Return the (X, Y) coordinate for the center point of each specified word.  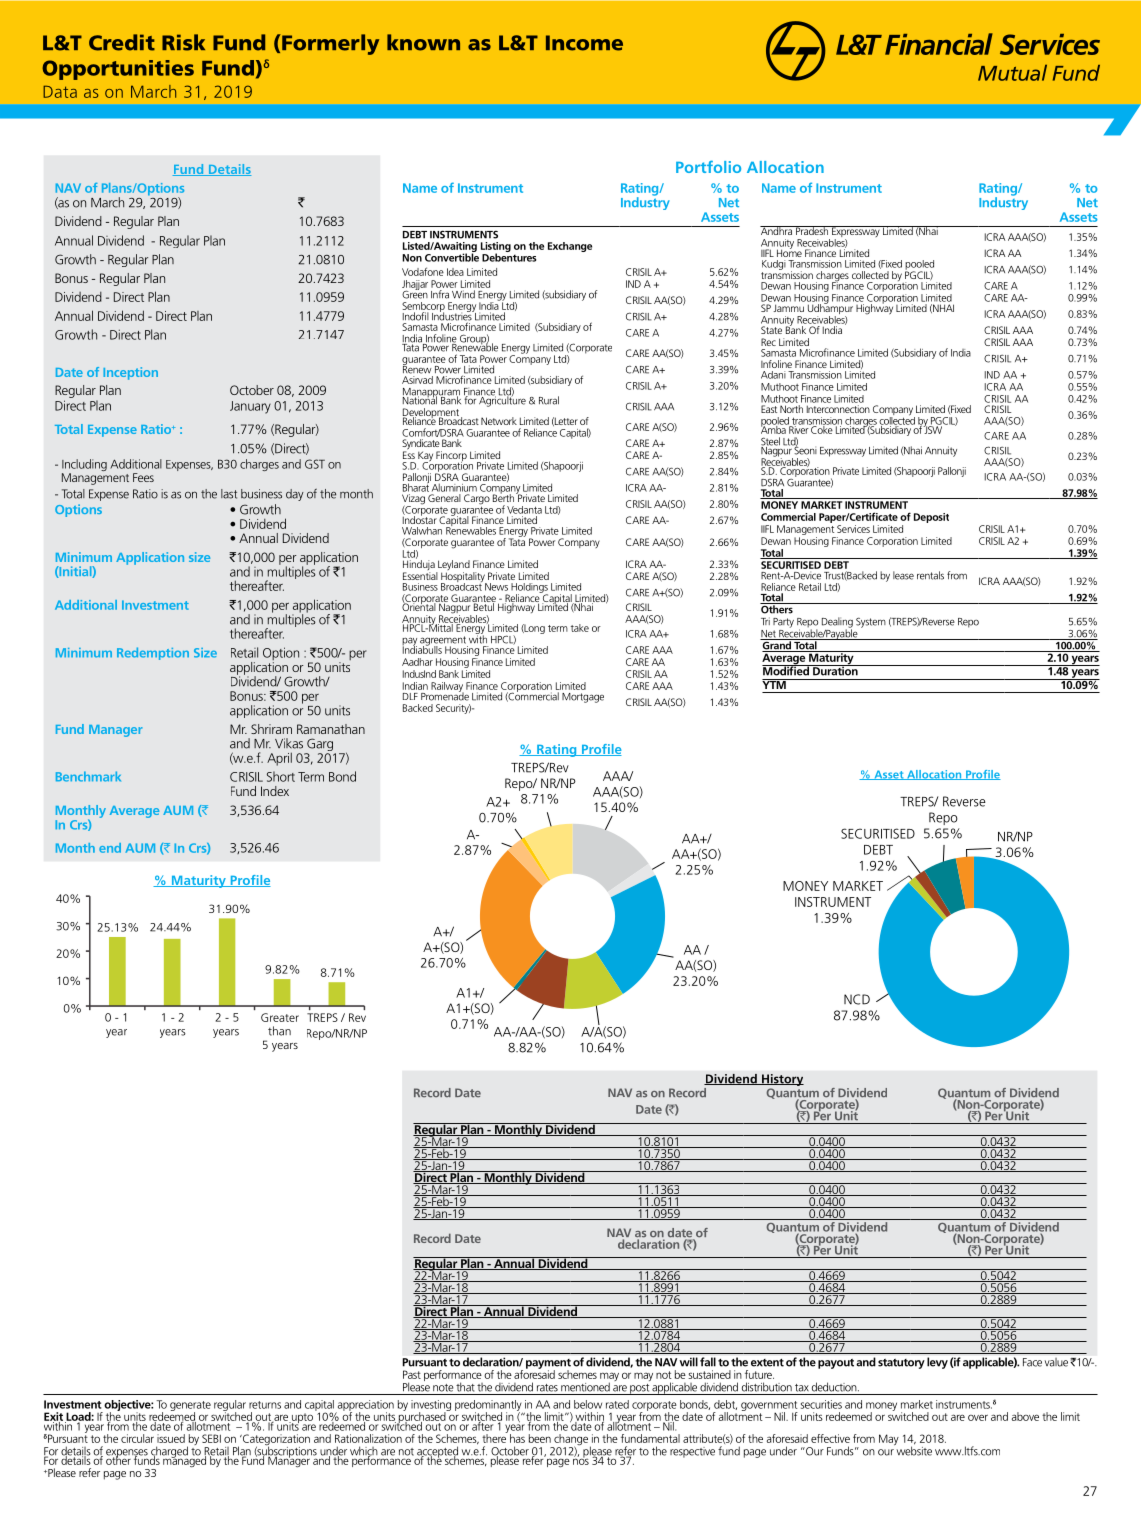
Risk (183, 42)
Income (584, 43)
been (540, 1438)
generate (190, 1407)
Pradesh (812, 230)
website (913, 1450)
